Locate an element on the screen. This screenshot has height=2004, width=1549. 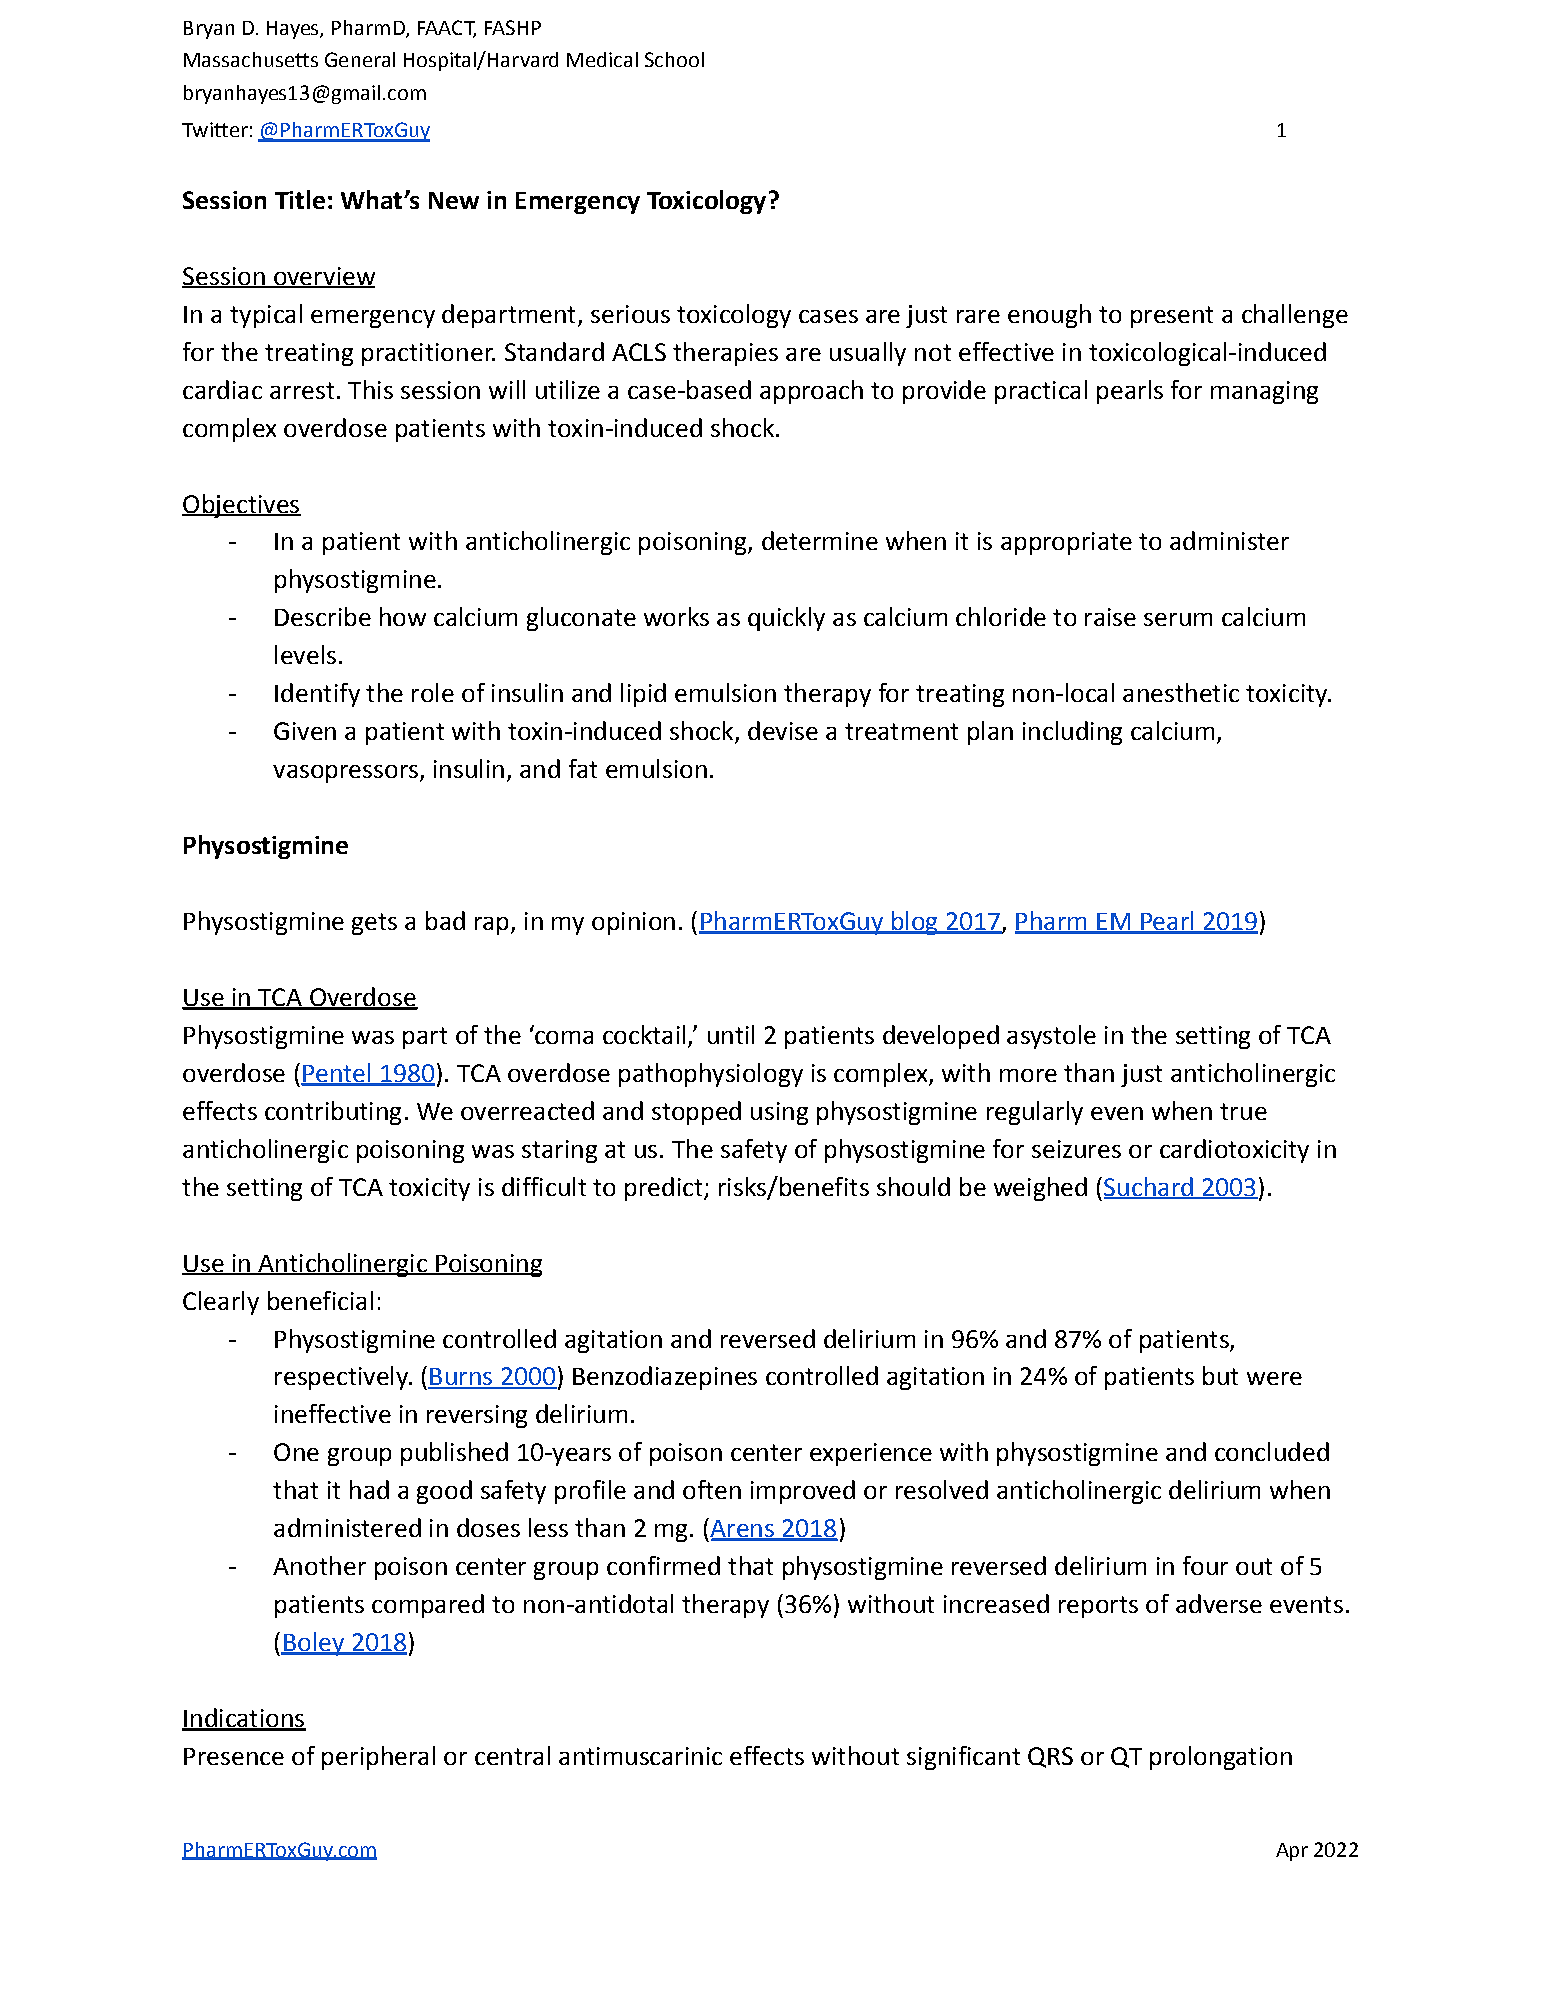
School is located at coordinates (674, 59).
